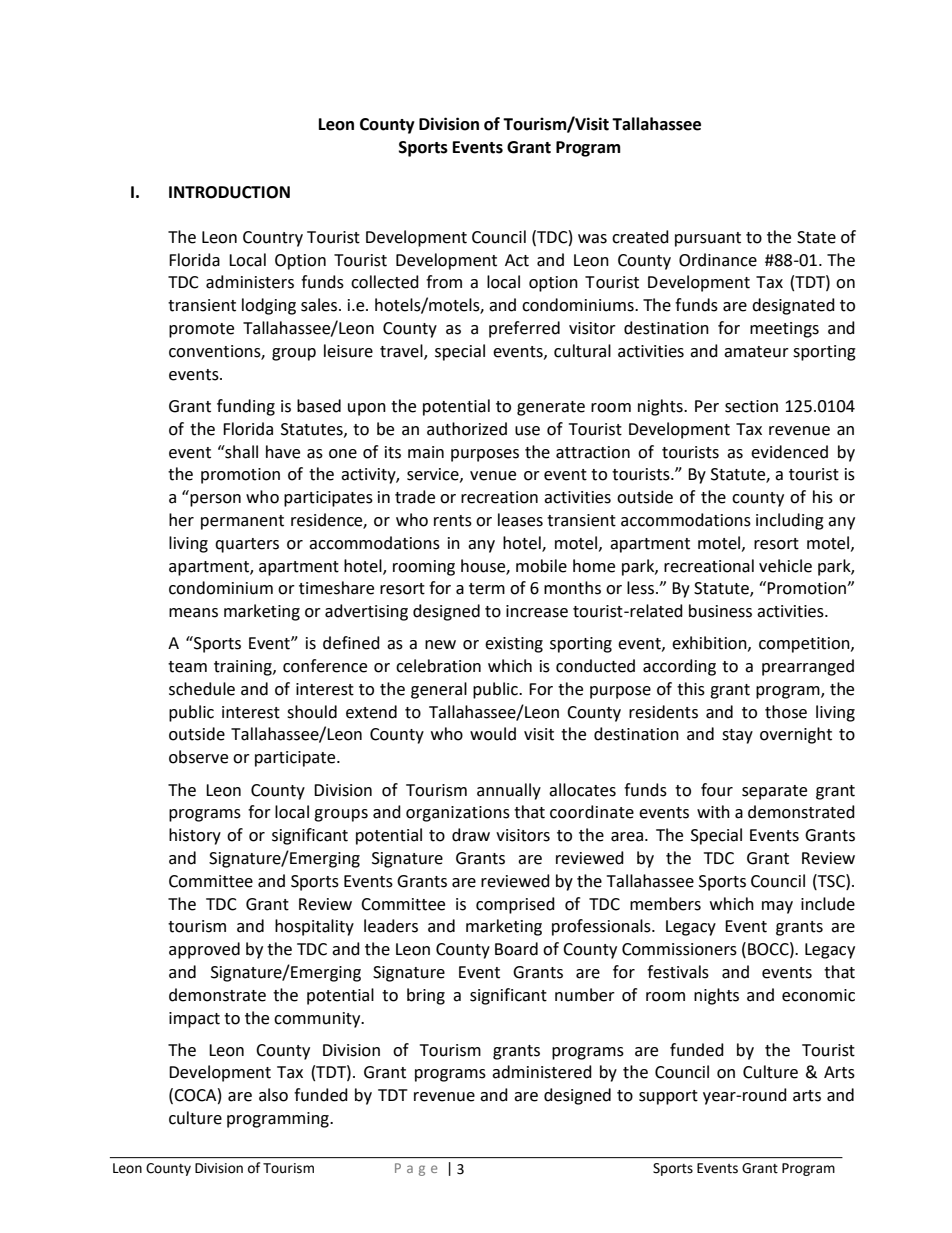 The image size is (952, 1233). I want to click on administered, so click(542, 1072).
